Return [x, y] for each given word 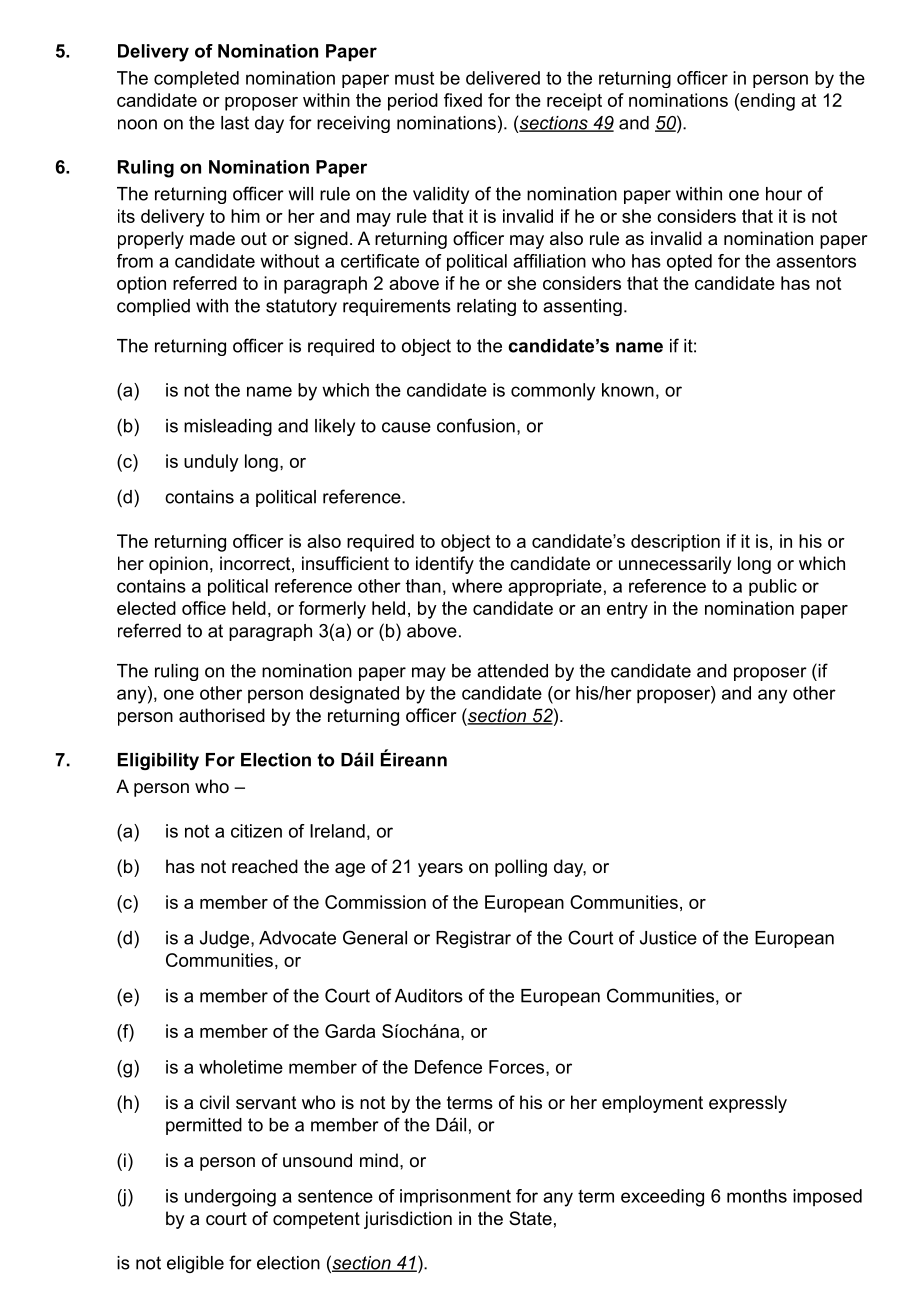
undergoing [230, 1198]
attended [512, 671]
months [757, 1196]
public [773, 587]
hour [784, 194]
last [235, 123]
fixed [463, 100]
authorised [222, 715]
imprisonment [455, 1198]
